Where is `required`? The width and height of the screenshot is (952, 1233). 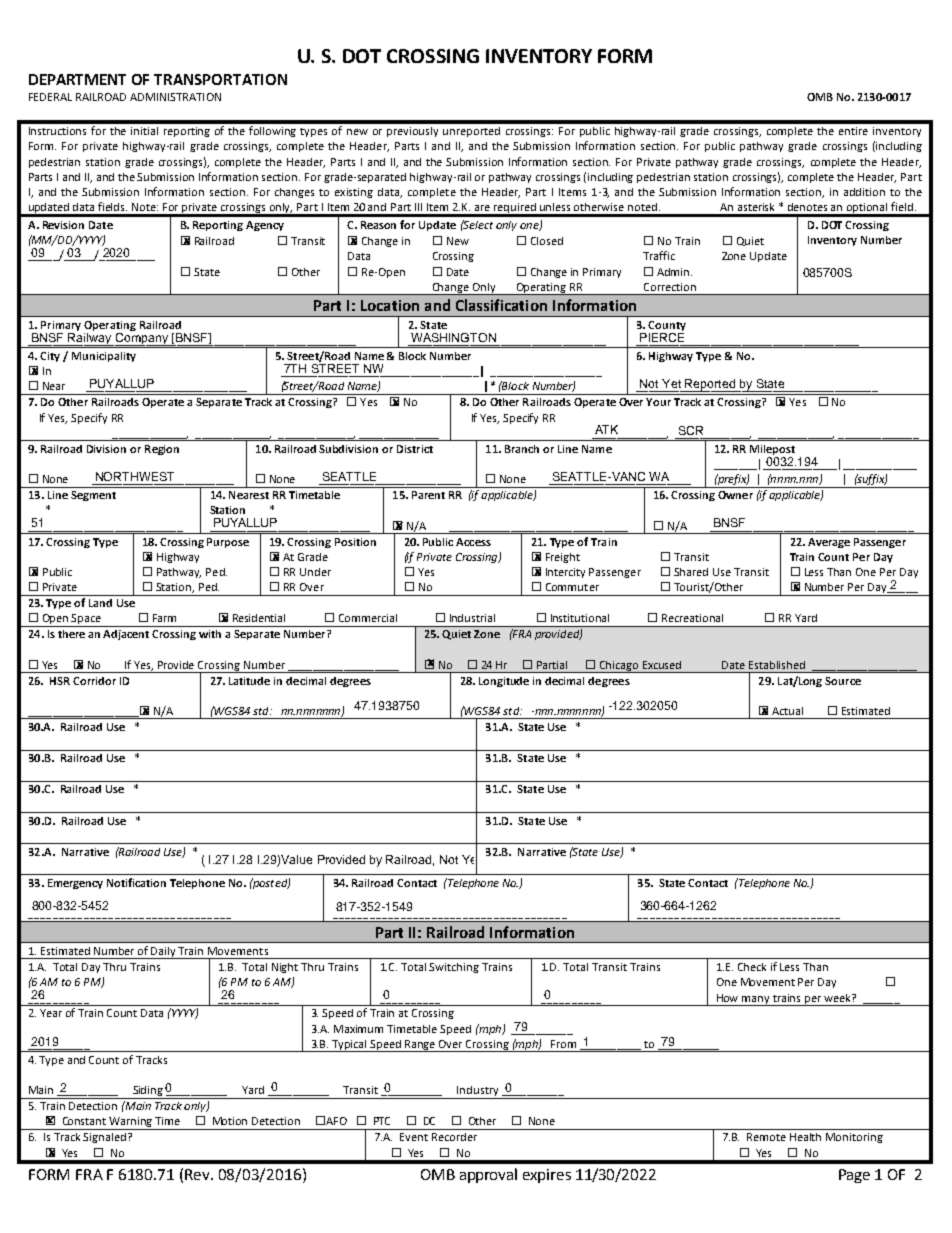 required is located at coordinates (515, 209).
